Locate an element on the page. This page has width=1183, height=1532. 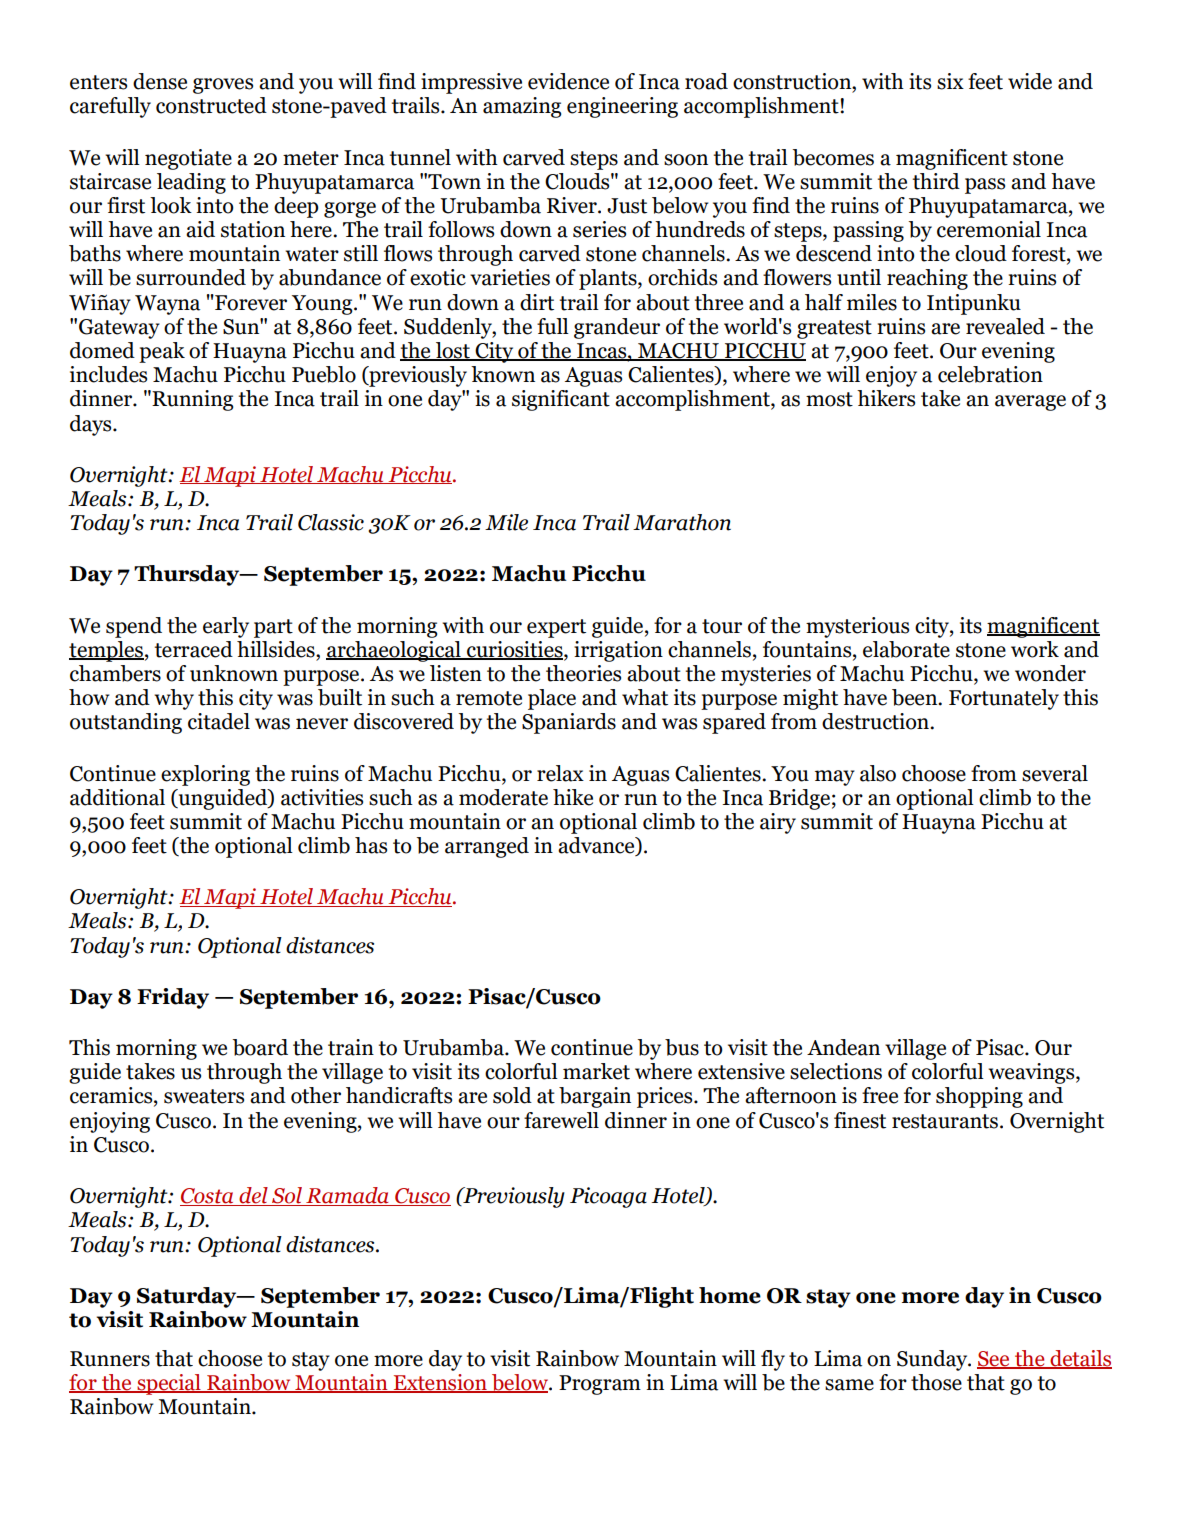
Spaniards is located at coordinates (569, 723).
